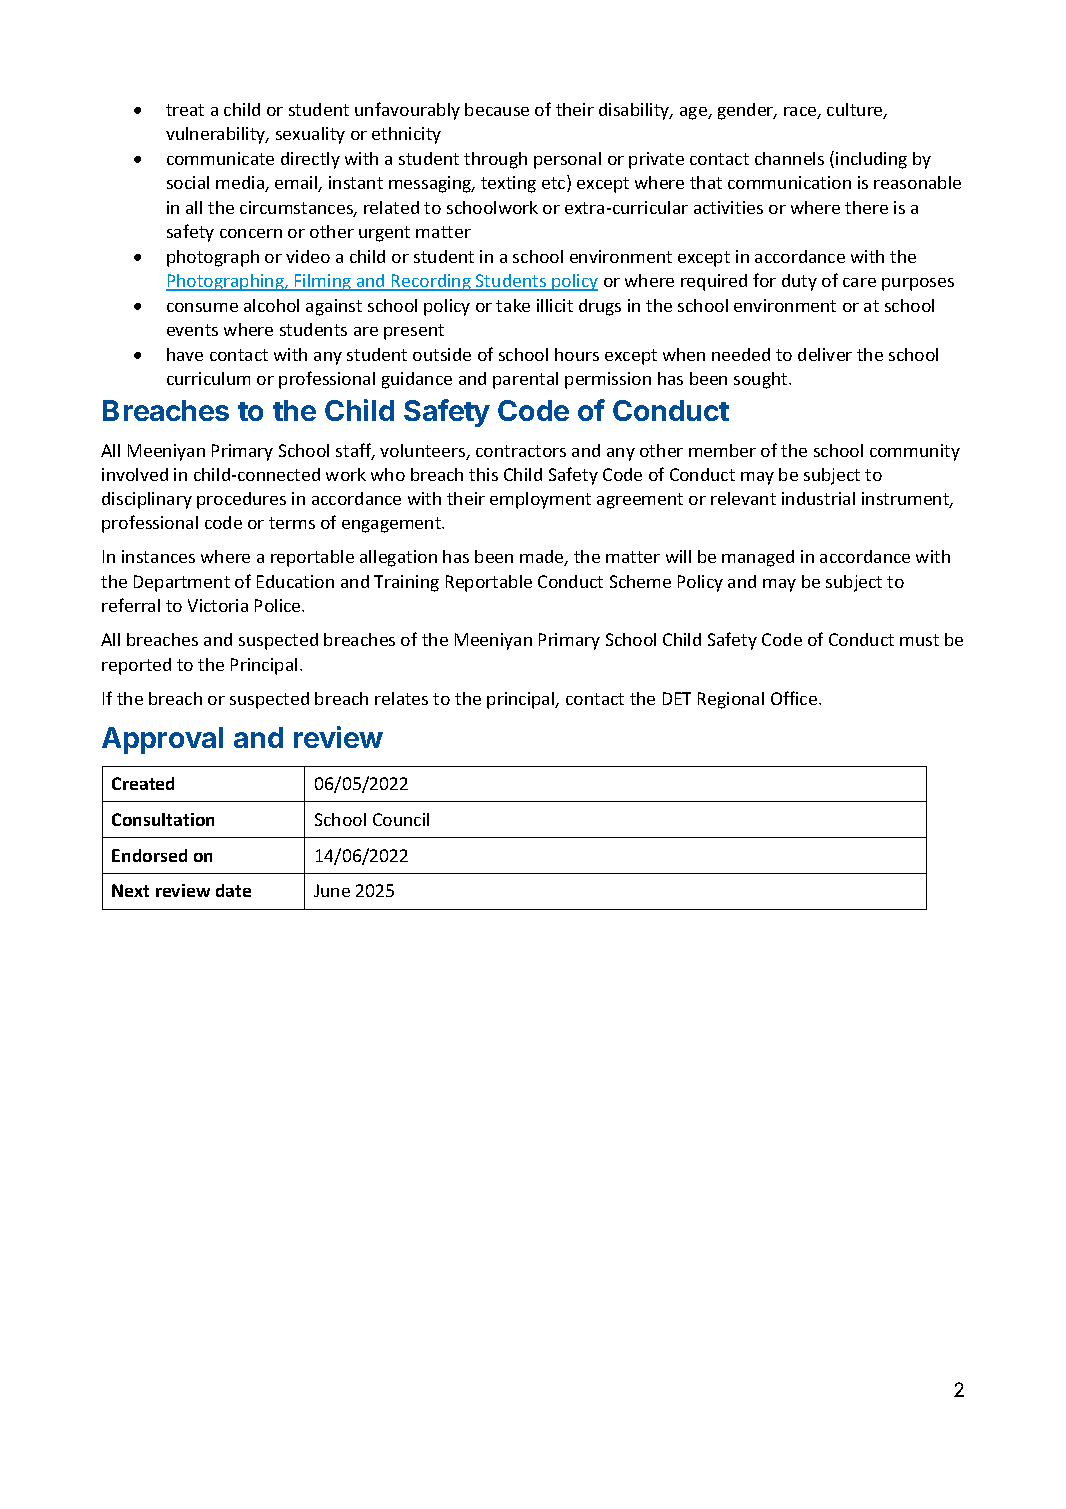 The width and height of the screenshot is (1066, 1509). I want to click on channels, so click(789, 158).
